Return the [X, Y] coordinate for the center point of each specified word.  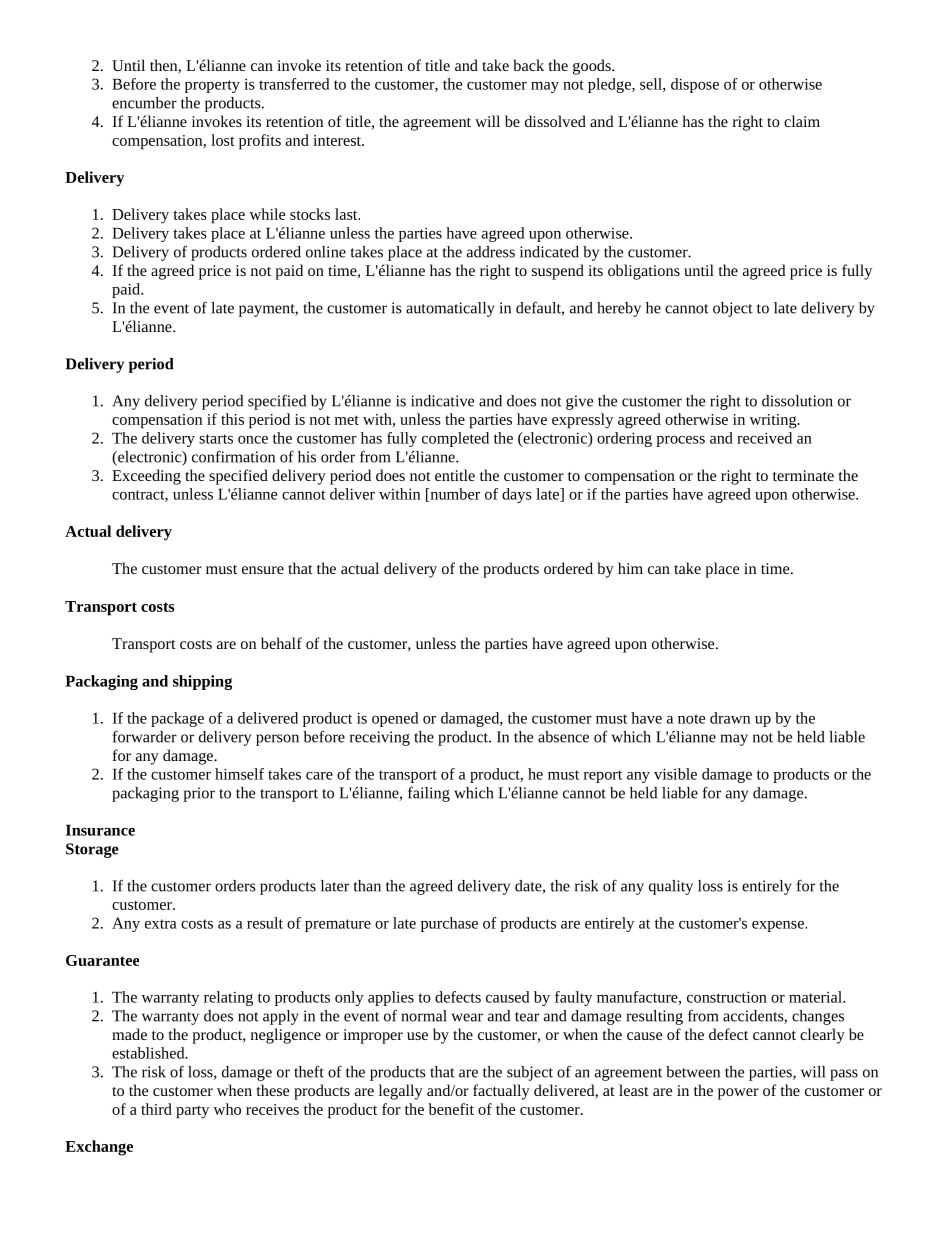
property [212, 86]
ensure [263, 570]
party [192, 1112]
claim [802, 121]
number [454, 495]
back [528, 65]
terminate [803, 475]
